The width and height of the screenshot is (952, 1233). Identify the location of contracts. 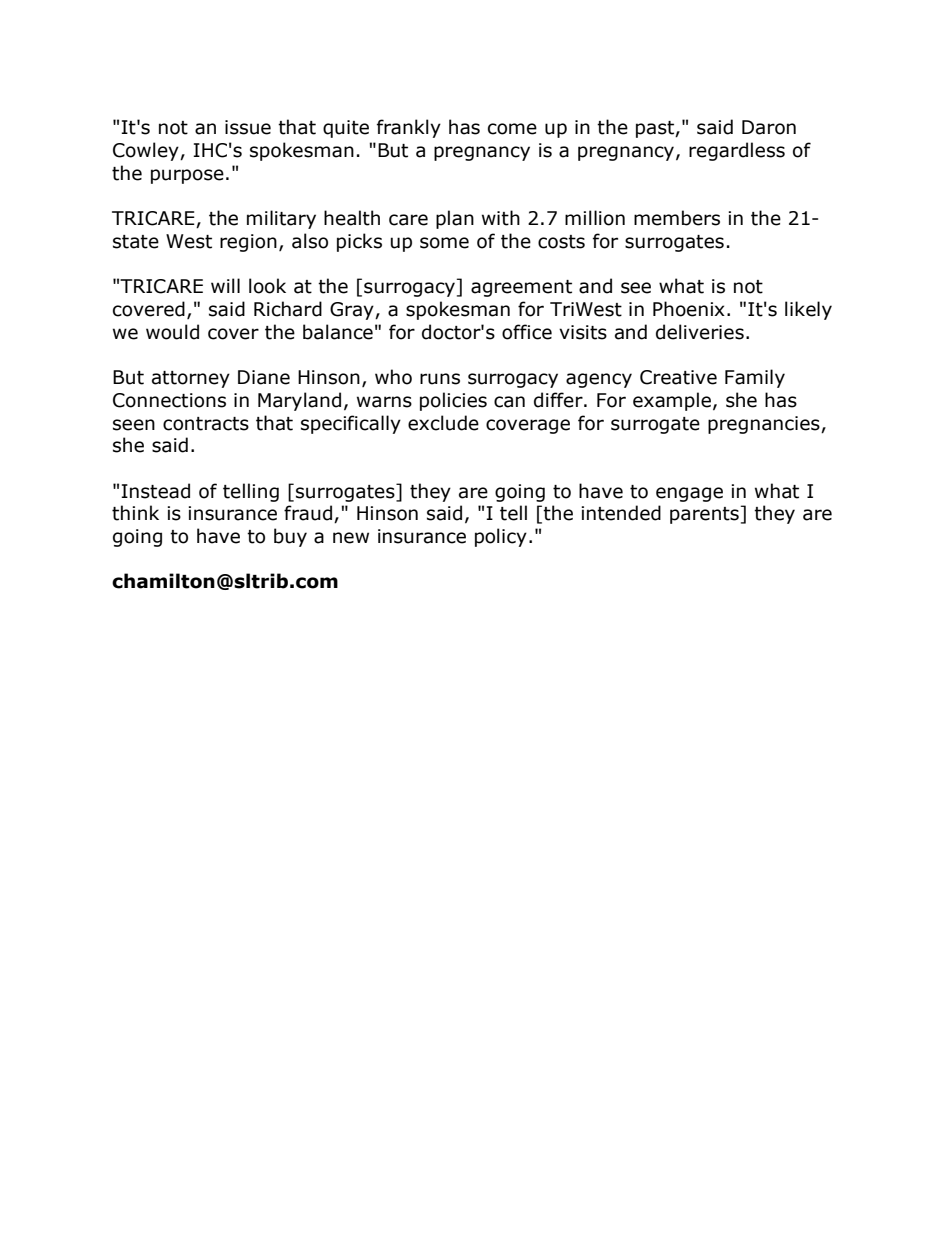
(206, 424).
